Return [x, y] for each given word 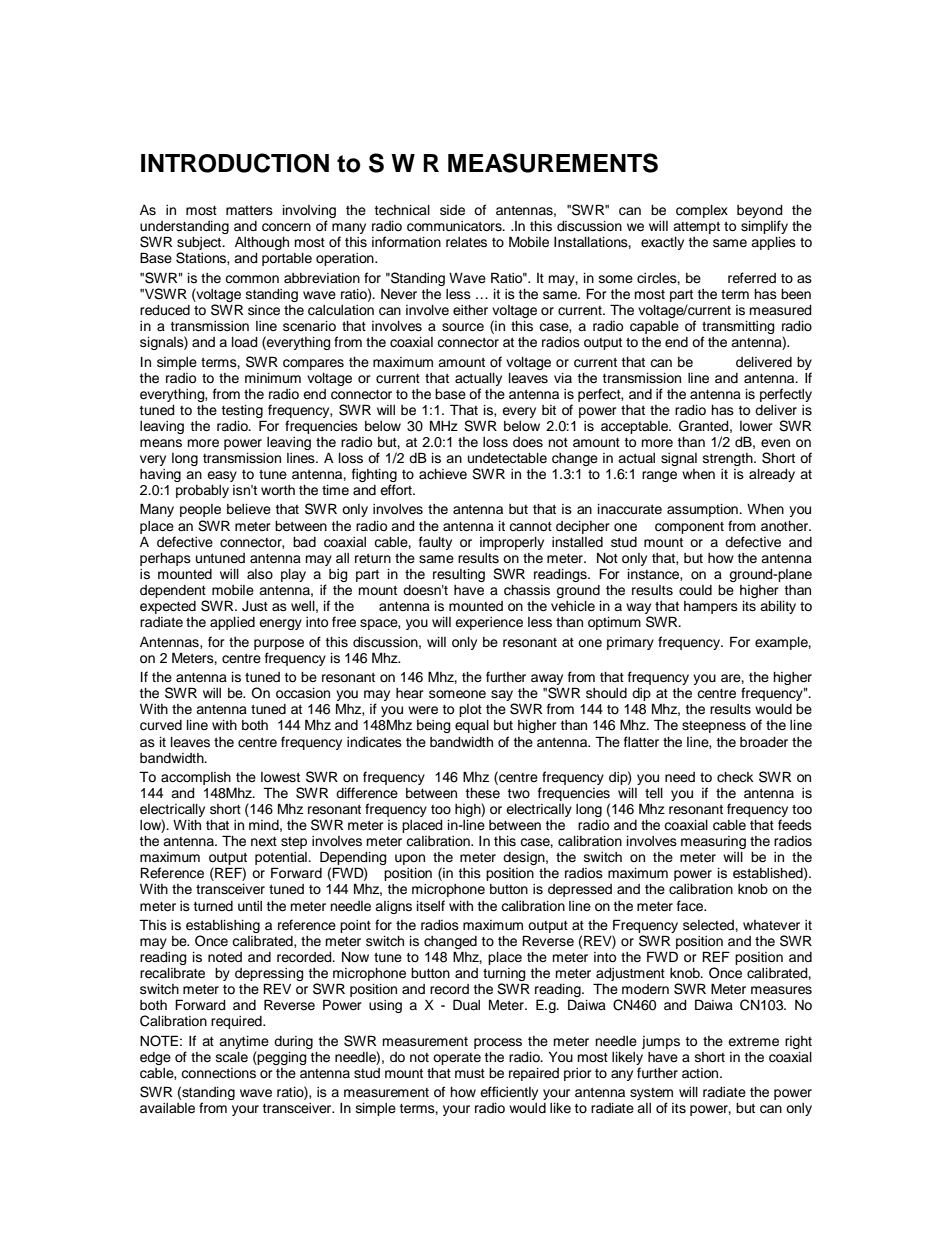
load [245, 342]
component [689, 528]
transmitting [738, 329]
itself [431, 906]
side [452, 210]
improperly [512, 543]
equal [472, 726]
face [691, 906]
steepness [714, 727]
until [250, 906]
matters [249, 210]
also [260, 574]
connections [218, 1073]
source [463, 327]
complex [702, 211]
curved [161, 725]
